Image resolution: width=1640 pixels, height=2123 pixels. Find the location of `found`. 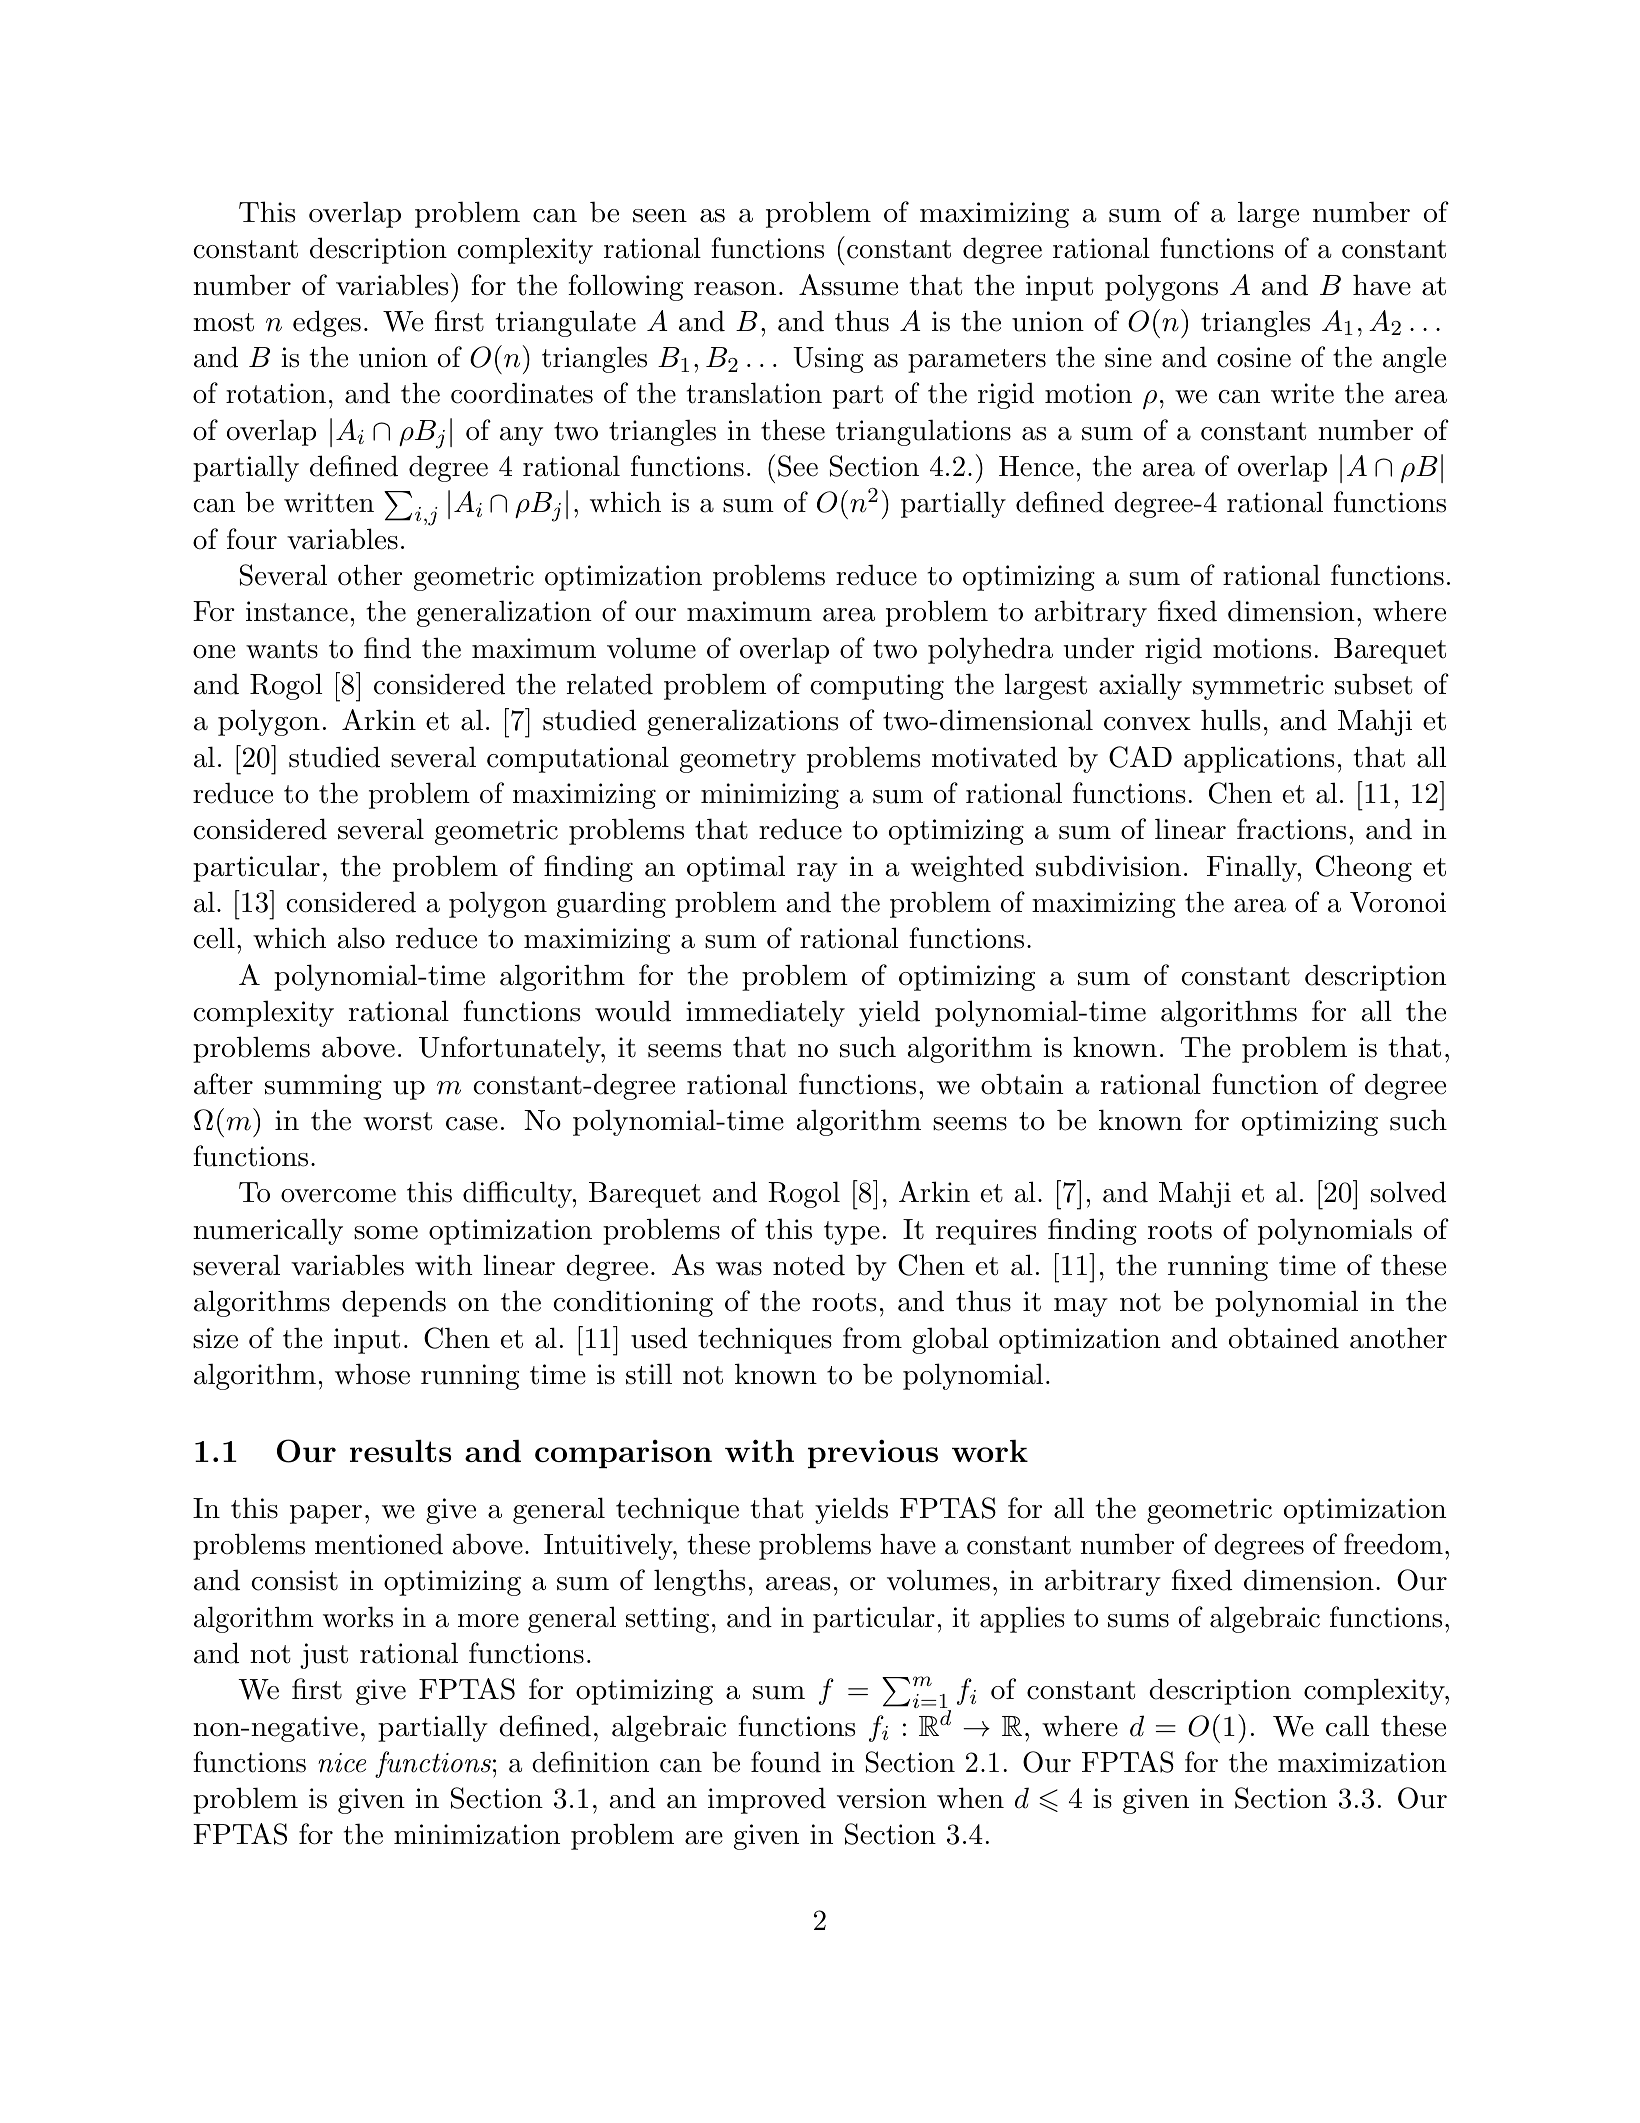

found is located at coordinates (786, 1762).
